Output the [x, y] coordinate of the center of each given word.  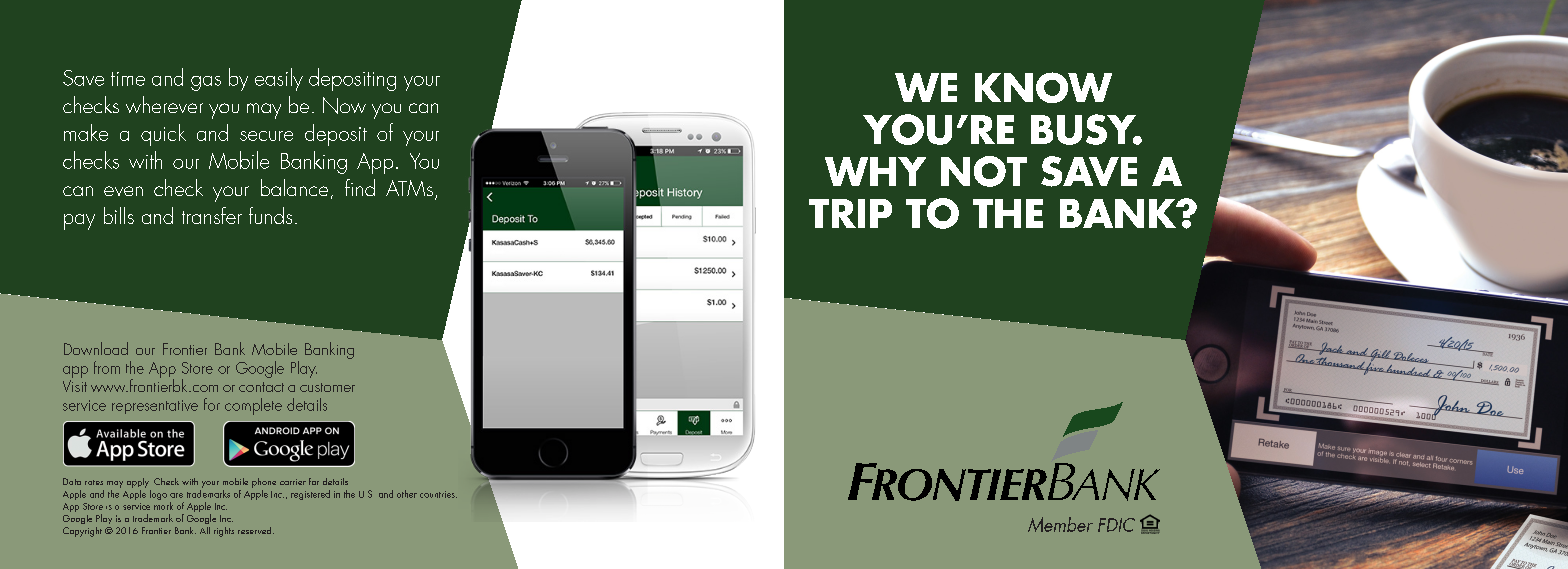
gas [206, 83]
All [205, 530]
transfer [212, 215]
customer [327, 387]
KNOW [1043, 87]
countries [438, 494]
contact [261, 387]
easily [279, 79]
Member [1060, 524]
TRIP [850, 213]
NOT [984, 171]
